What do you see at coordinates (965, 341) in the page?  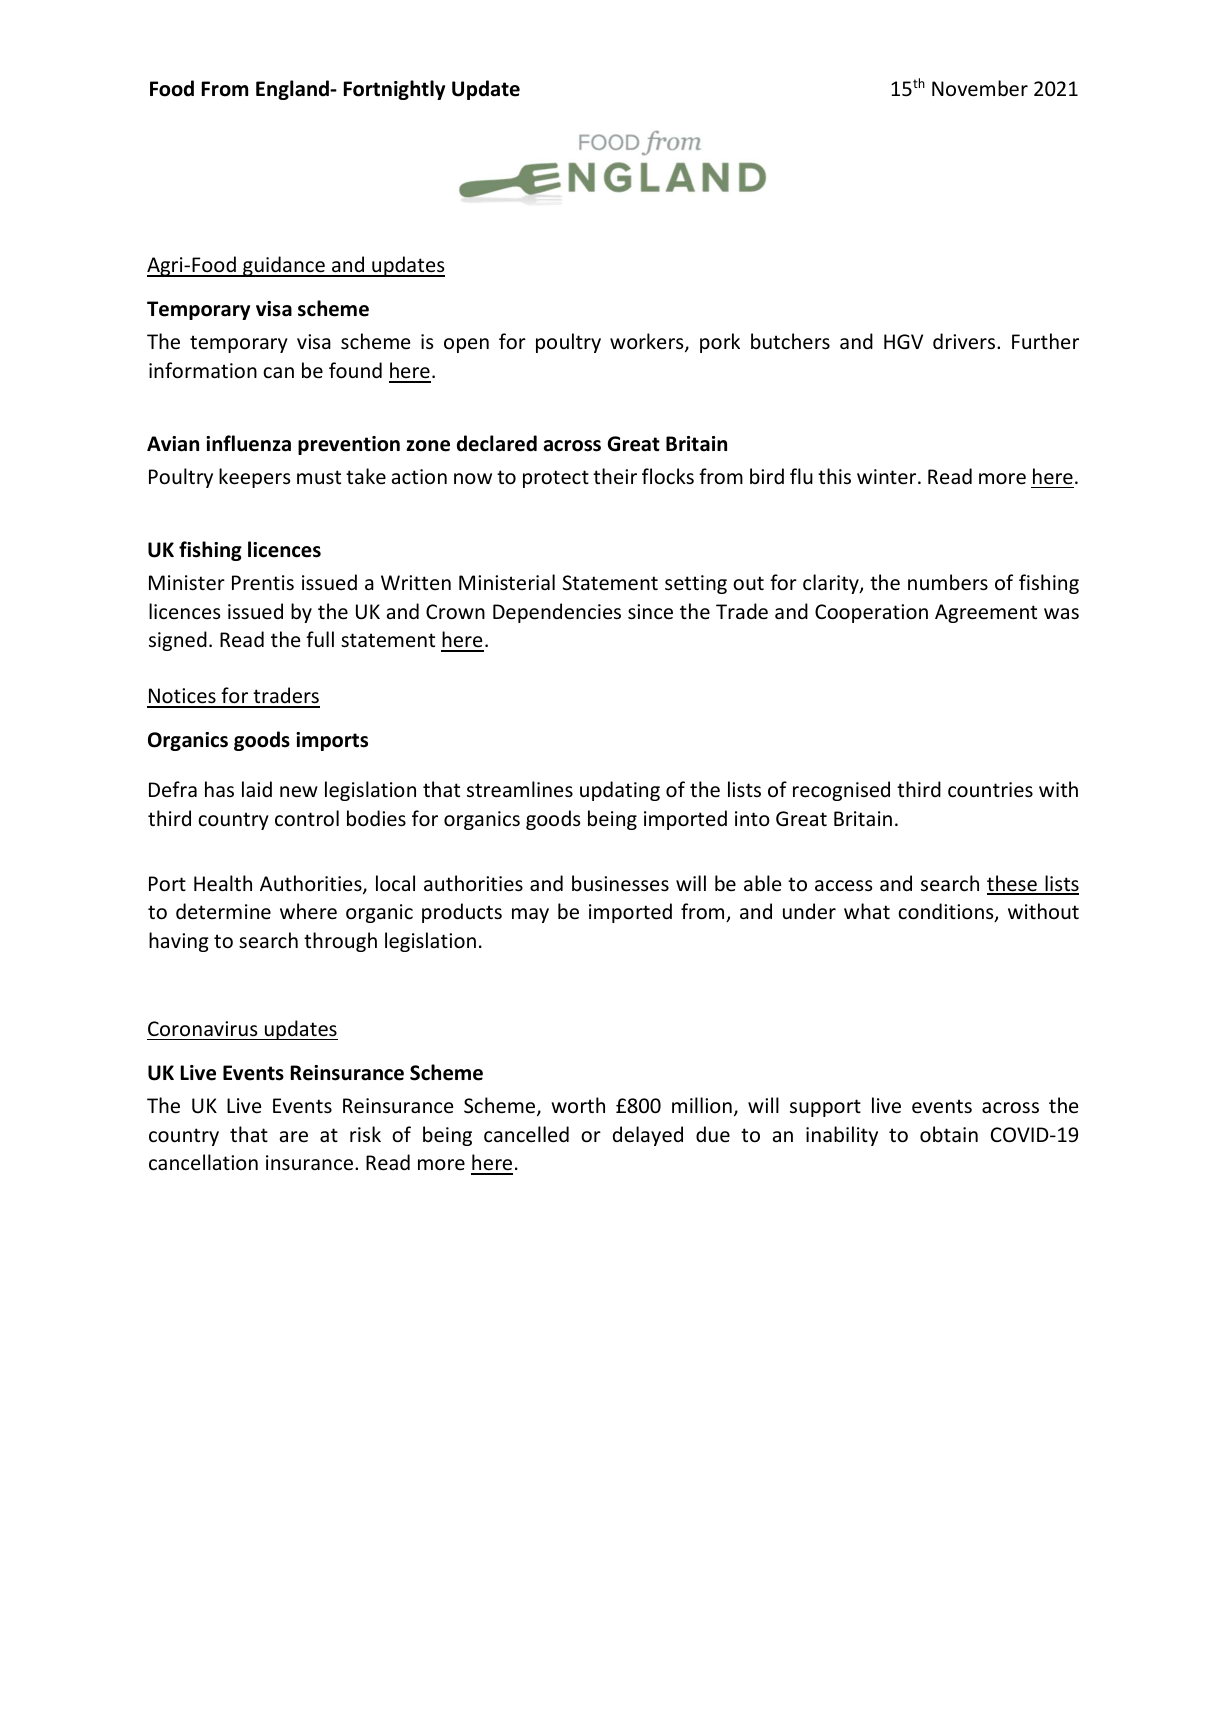 I see `drivers` at bounding box center [965, 341].
